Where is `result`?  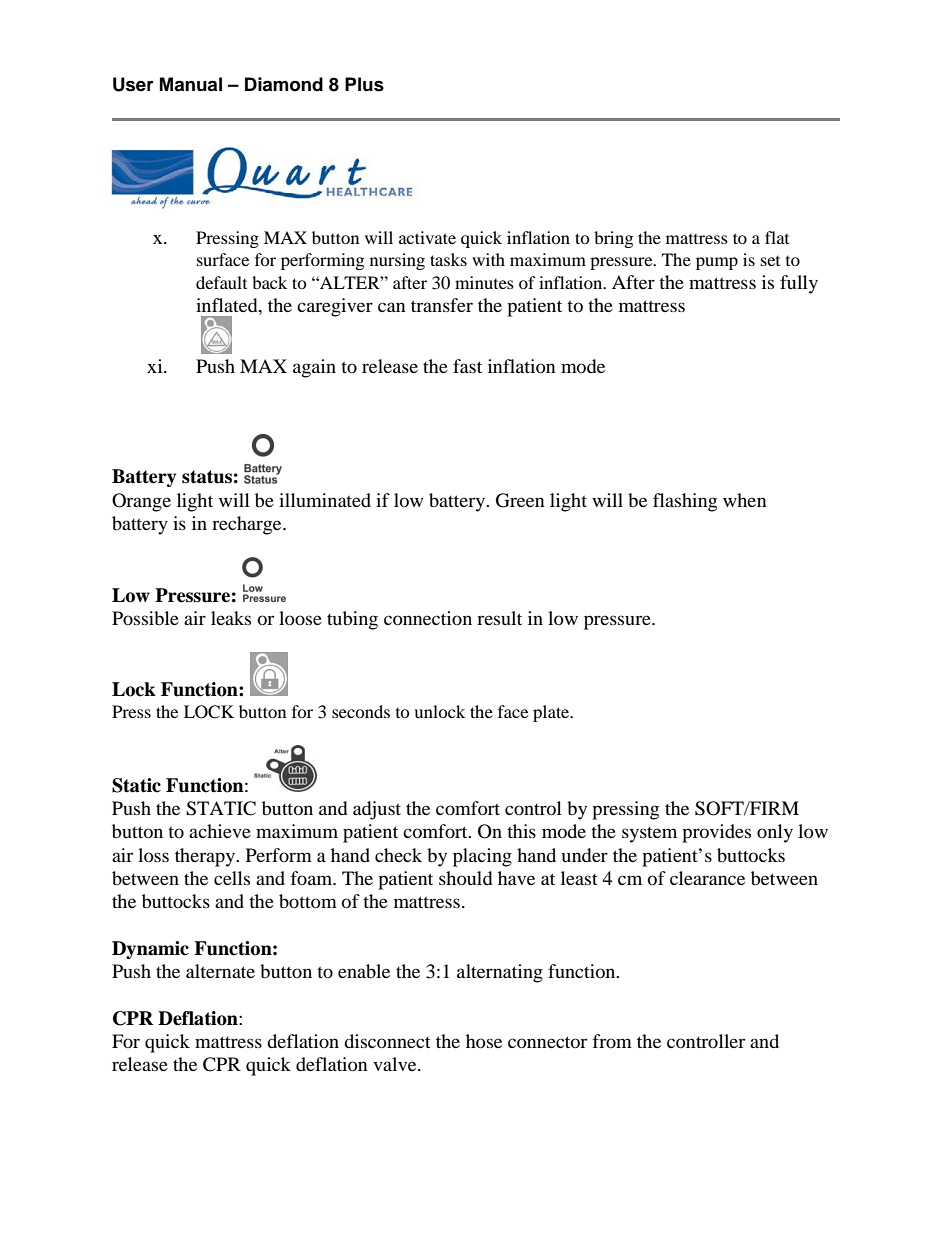
result is located at coordinates (499, 618).
